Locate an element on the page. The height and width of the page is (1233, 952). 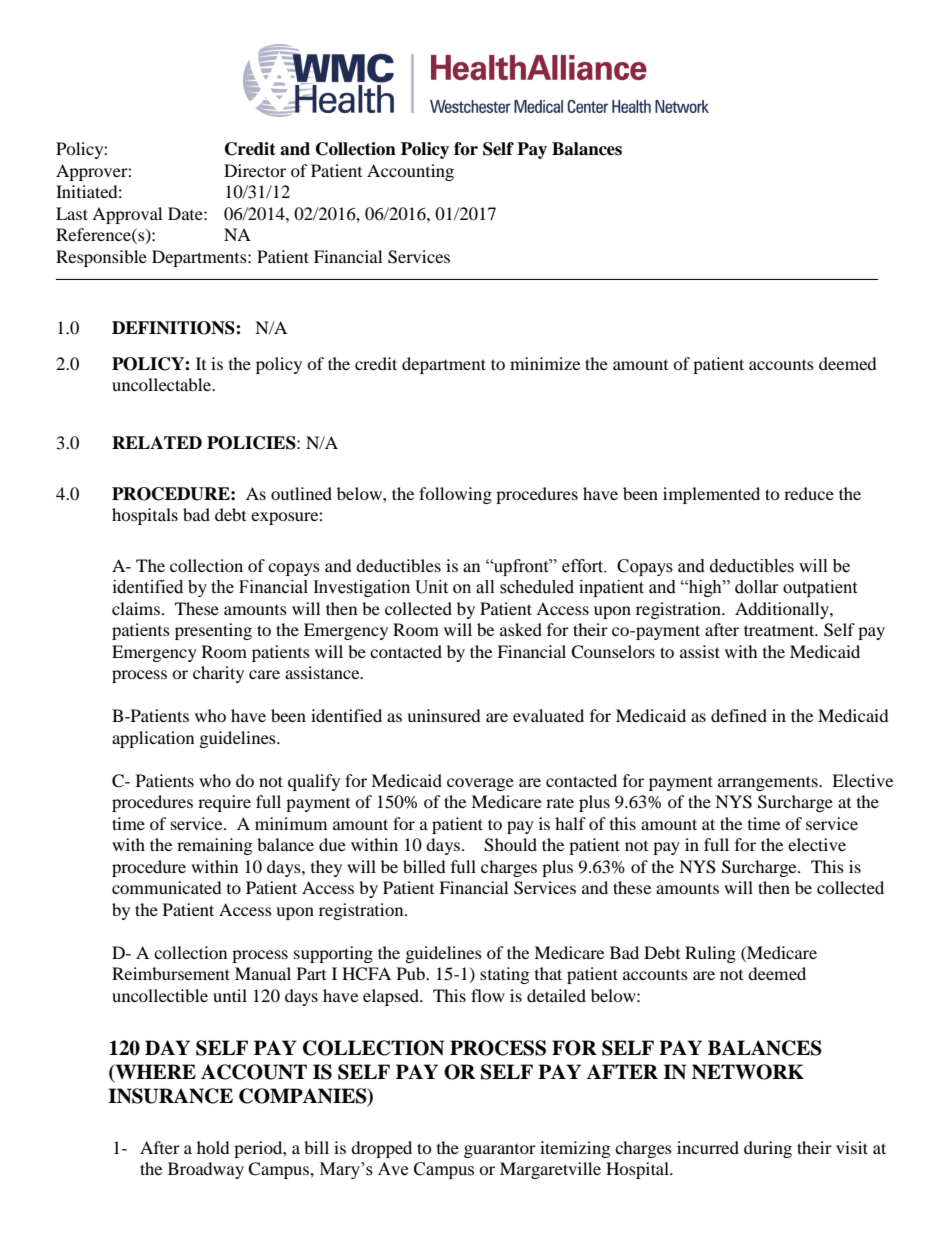
communicated is located at coordinates (167, 887).
